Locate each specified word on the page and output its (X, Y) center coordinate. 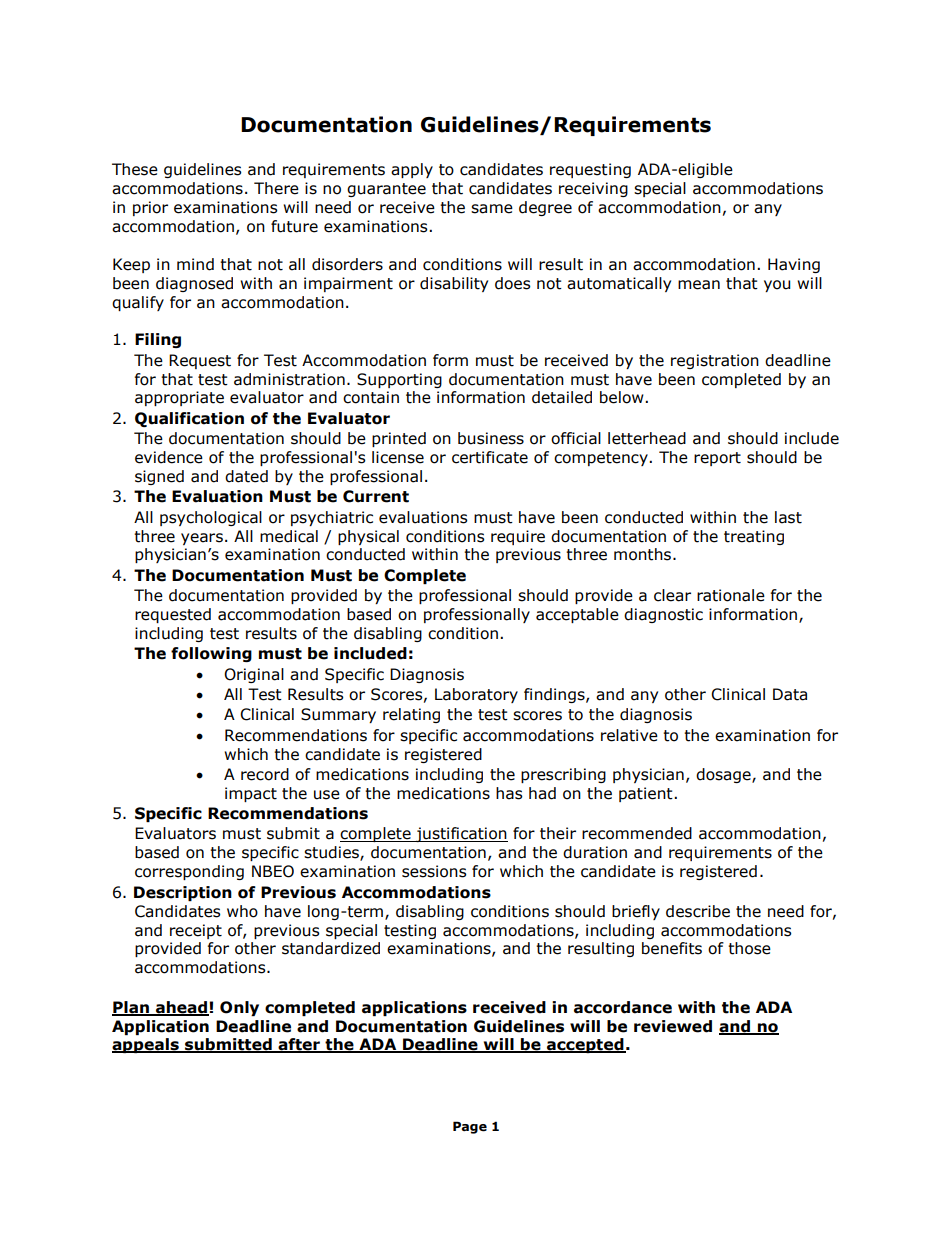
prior (150, 208)
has (509, 793)
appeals (146, 1045)
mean (699, 285)
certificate (490, 457)
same (492, 209)
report (717, 459)
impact (251, 794)
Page (470, 1127)
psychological (211, 518)
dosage (724, 775)
